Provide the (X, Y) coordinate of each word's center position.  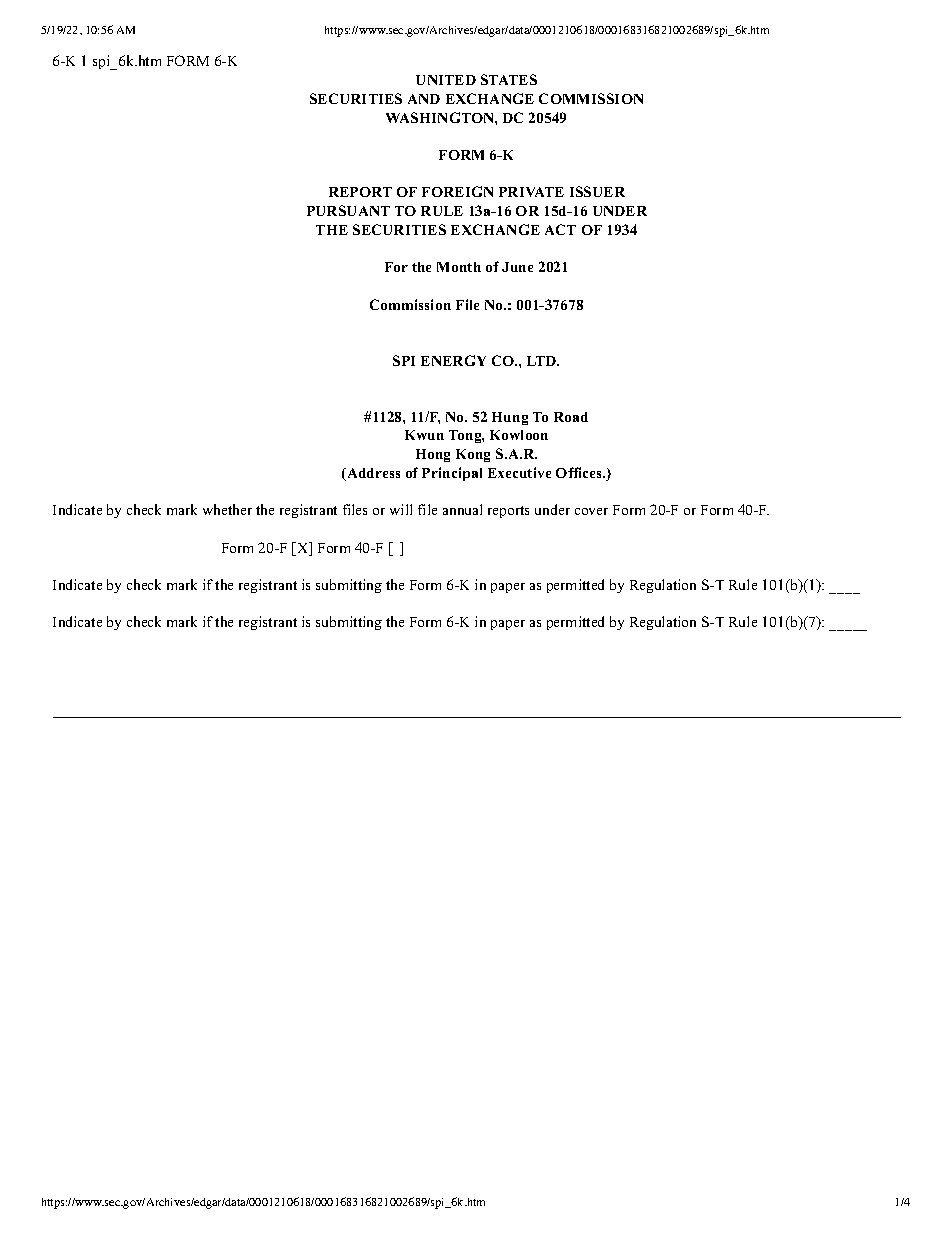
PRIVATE (531, 192)
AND (424, 99)
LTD (543, 361)
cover (591, 511)
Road (571, 417)
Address (372, 474)
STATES (509, 79)
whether (227, 509)
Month (459, 267)
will (401, 509)
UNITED (446, 80)
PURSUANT (348, 210)
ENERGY (453, 360)
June (517, 267)
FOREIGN (457, 191)
